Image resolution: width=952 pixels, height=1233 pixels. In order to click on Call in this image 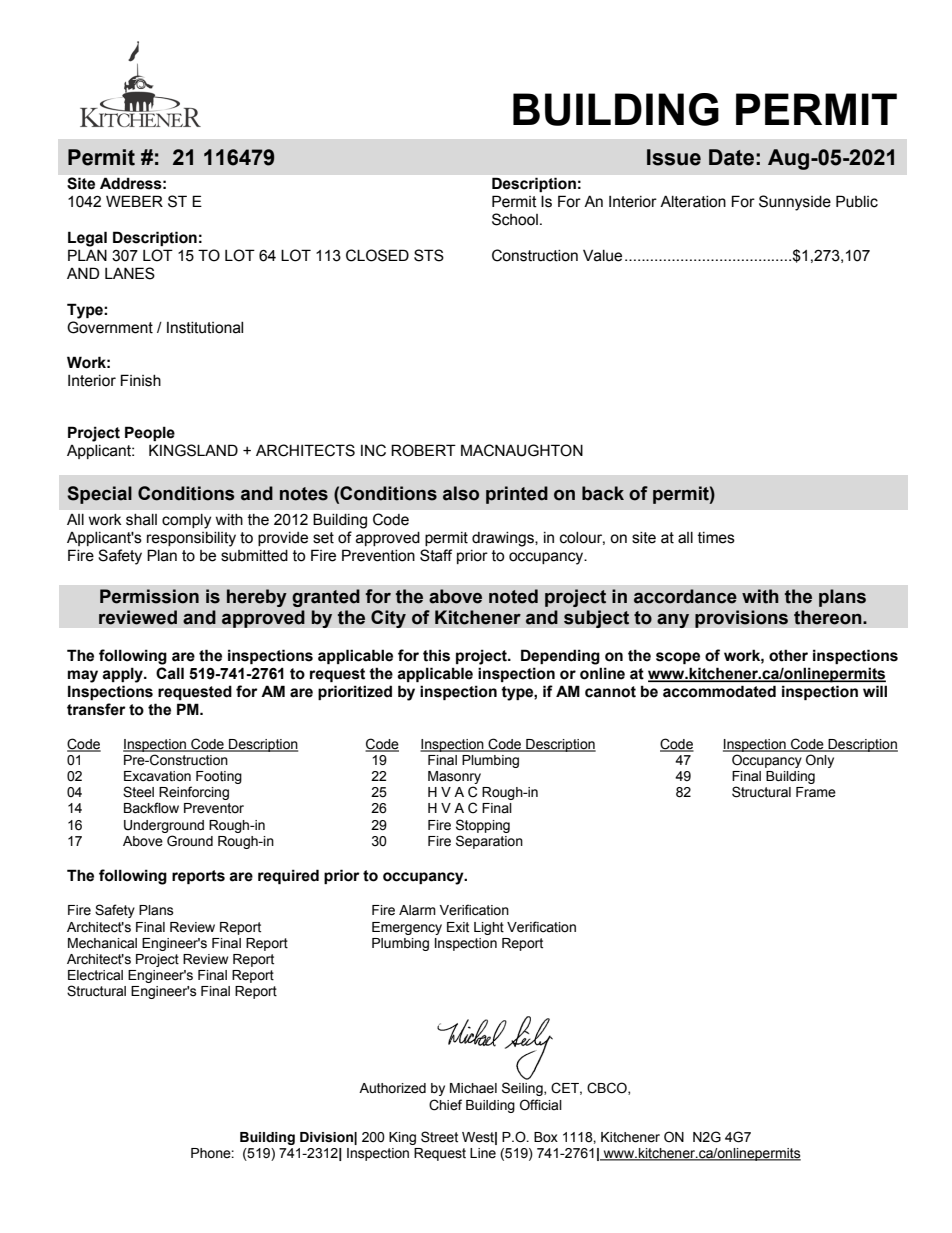, I will do `click(170, 673)`.
